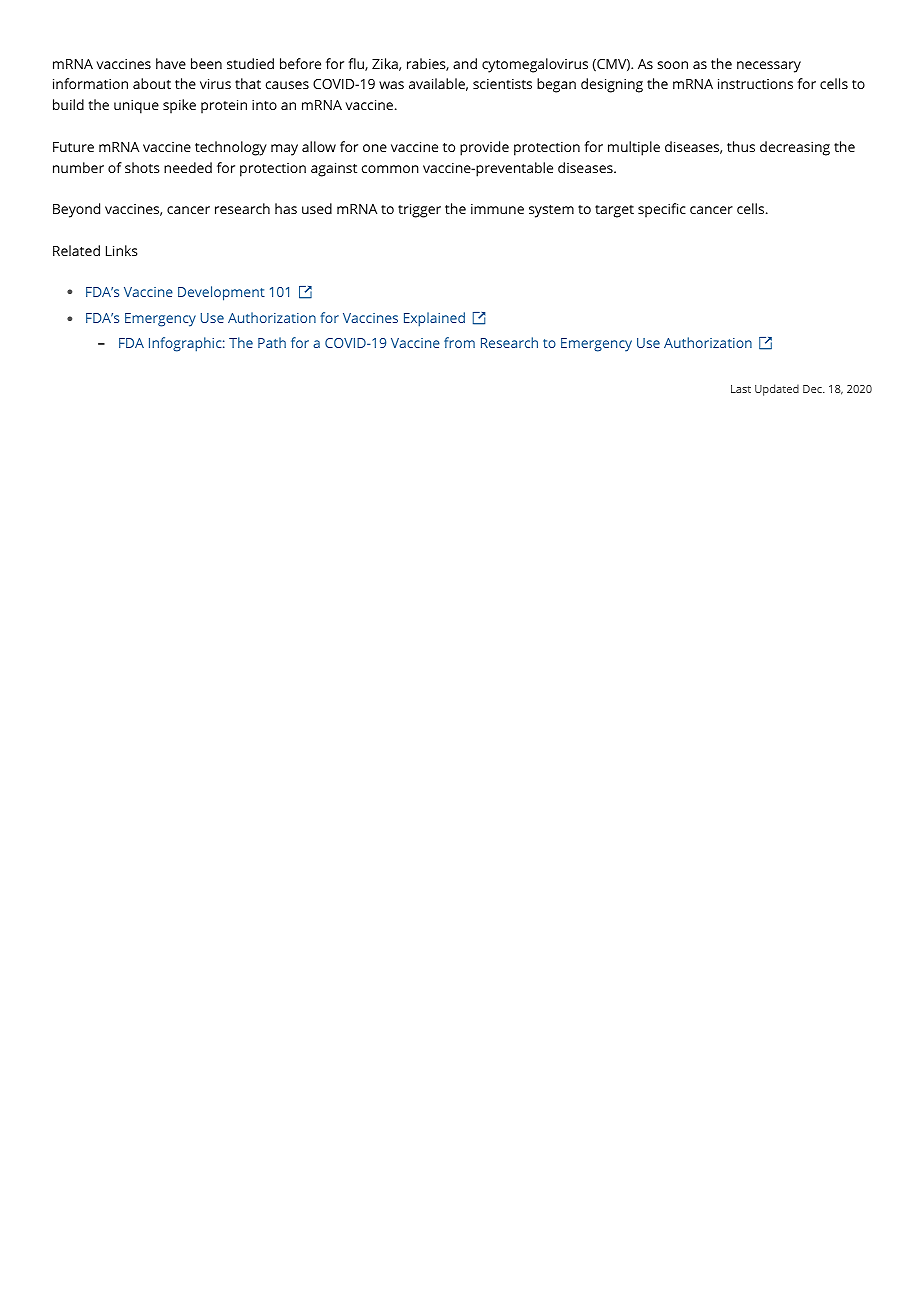  What do you see at coordinates (741, 389) in the screenshot?
I see `Last` at bounding box center [741, 389].
